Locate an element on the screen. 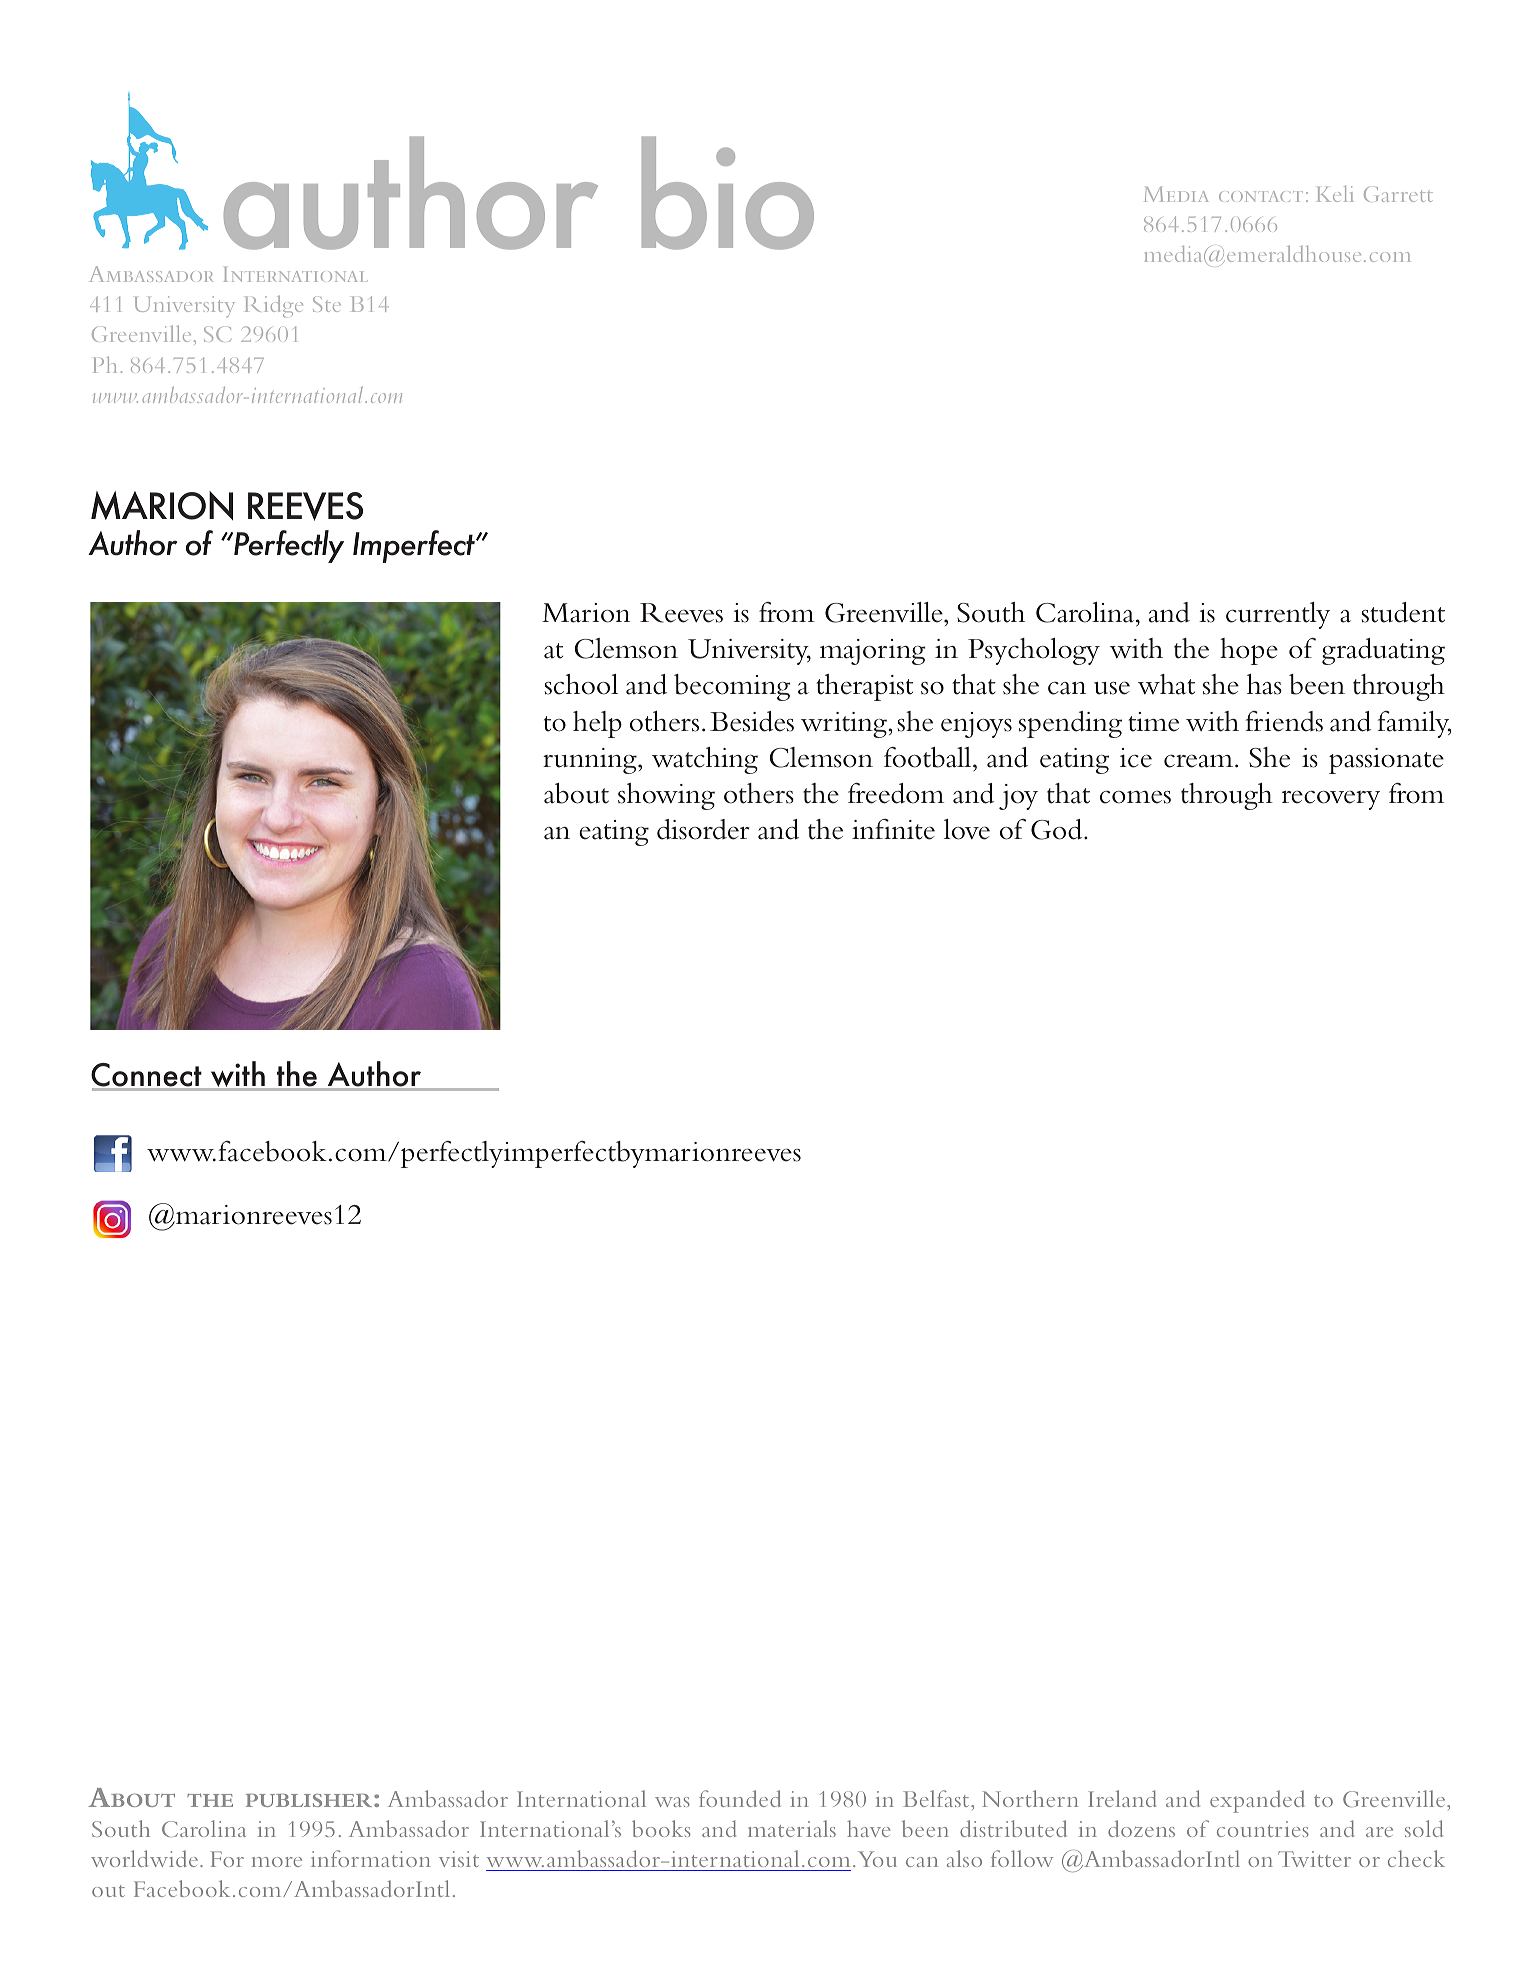 Image resolution: width=1536 pixels, height=1988 pixels. bio is located at coordinates (728, 193).
